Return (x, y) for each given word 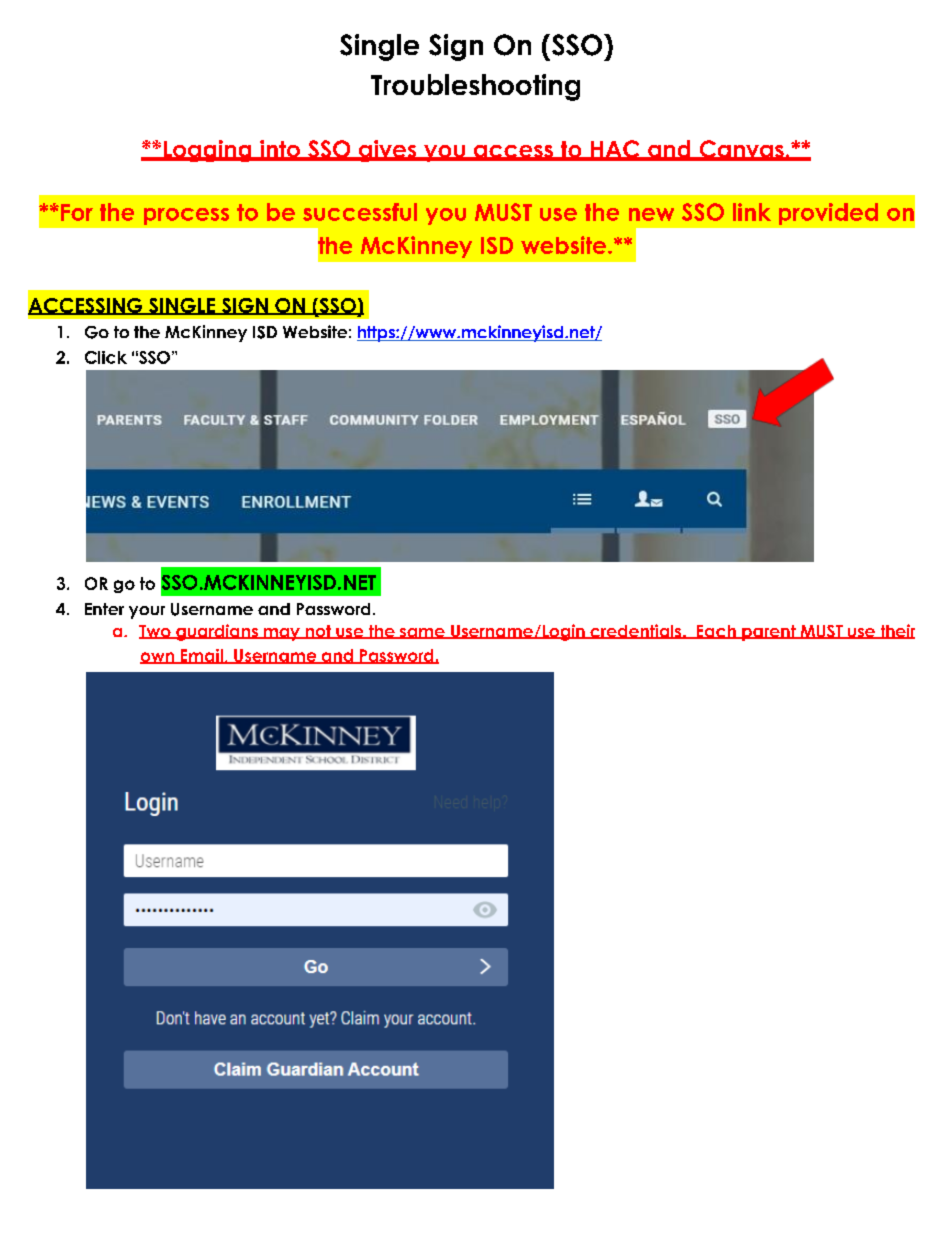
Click (106, 357)
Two (156, 632)
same (422, 633)
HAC (615, 150)
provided (828, 214)
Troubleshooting (475, 87)
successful (360, 212)
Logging (207, 151)
